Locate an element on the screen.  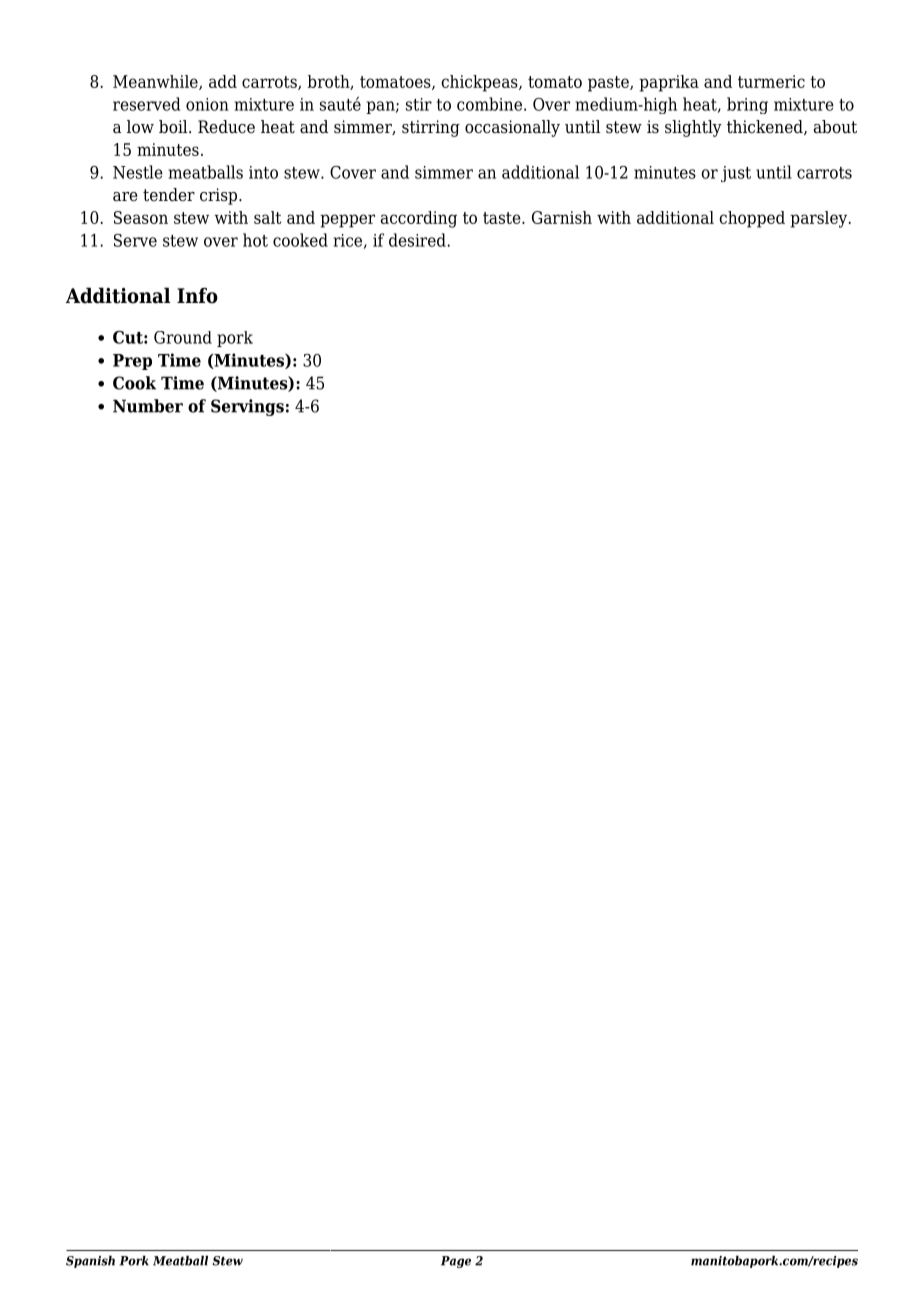
Info is located at coordinates (197, 296).
